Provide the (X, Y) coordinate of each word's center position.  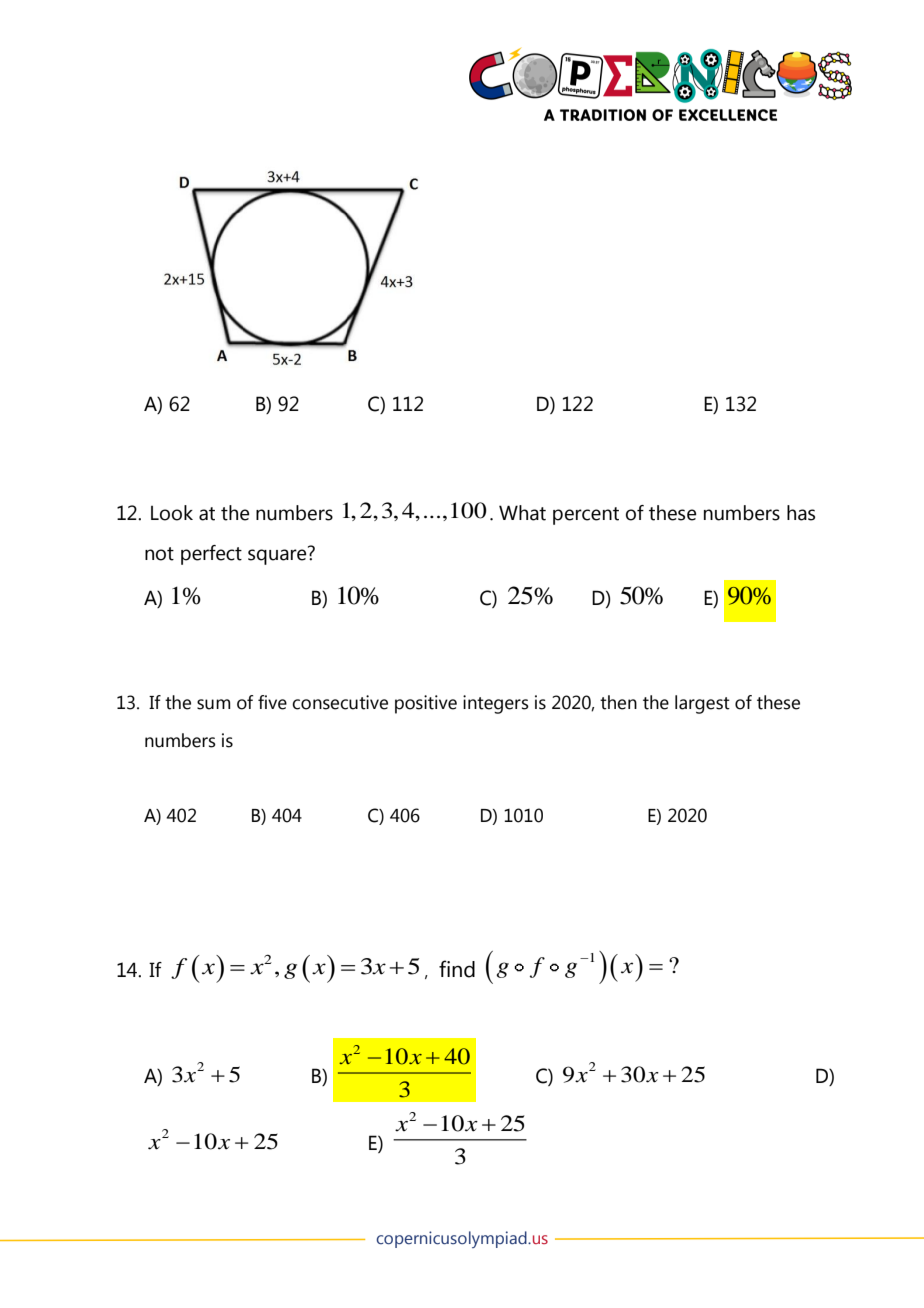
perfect (211, 555)
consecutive (340, 702)
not (159, 554)
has (801, 513)
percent (586, 516)
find (457, 969)
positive (426, 704)
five (272, 702)
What (522, 513)
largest (702, 704)
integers (496, 704)
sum (214, 704)
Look (172, 513)
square (278, 556)
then (618, 702)
